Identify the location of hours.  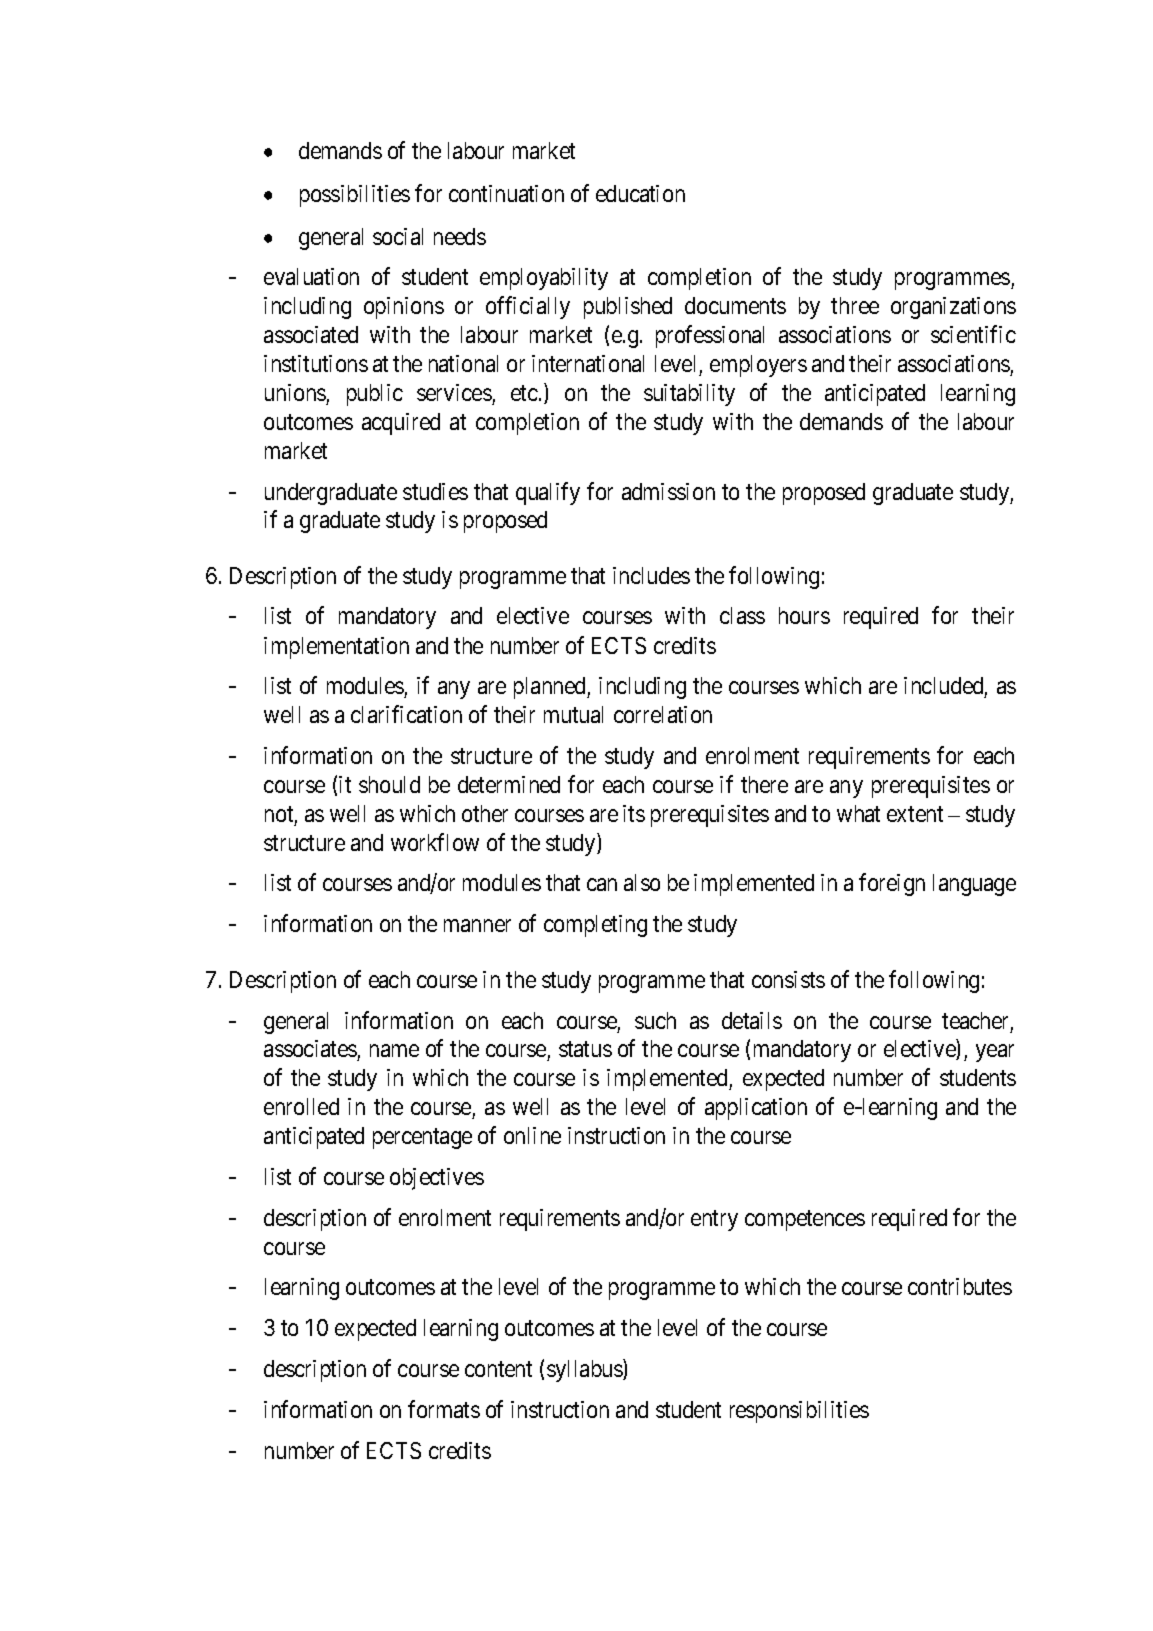
(804, 615).
